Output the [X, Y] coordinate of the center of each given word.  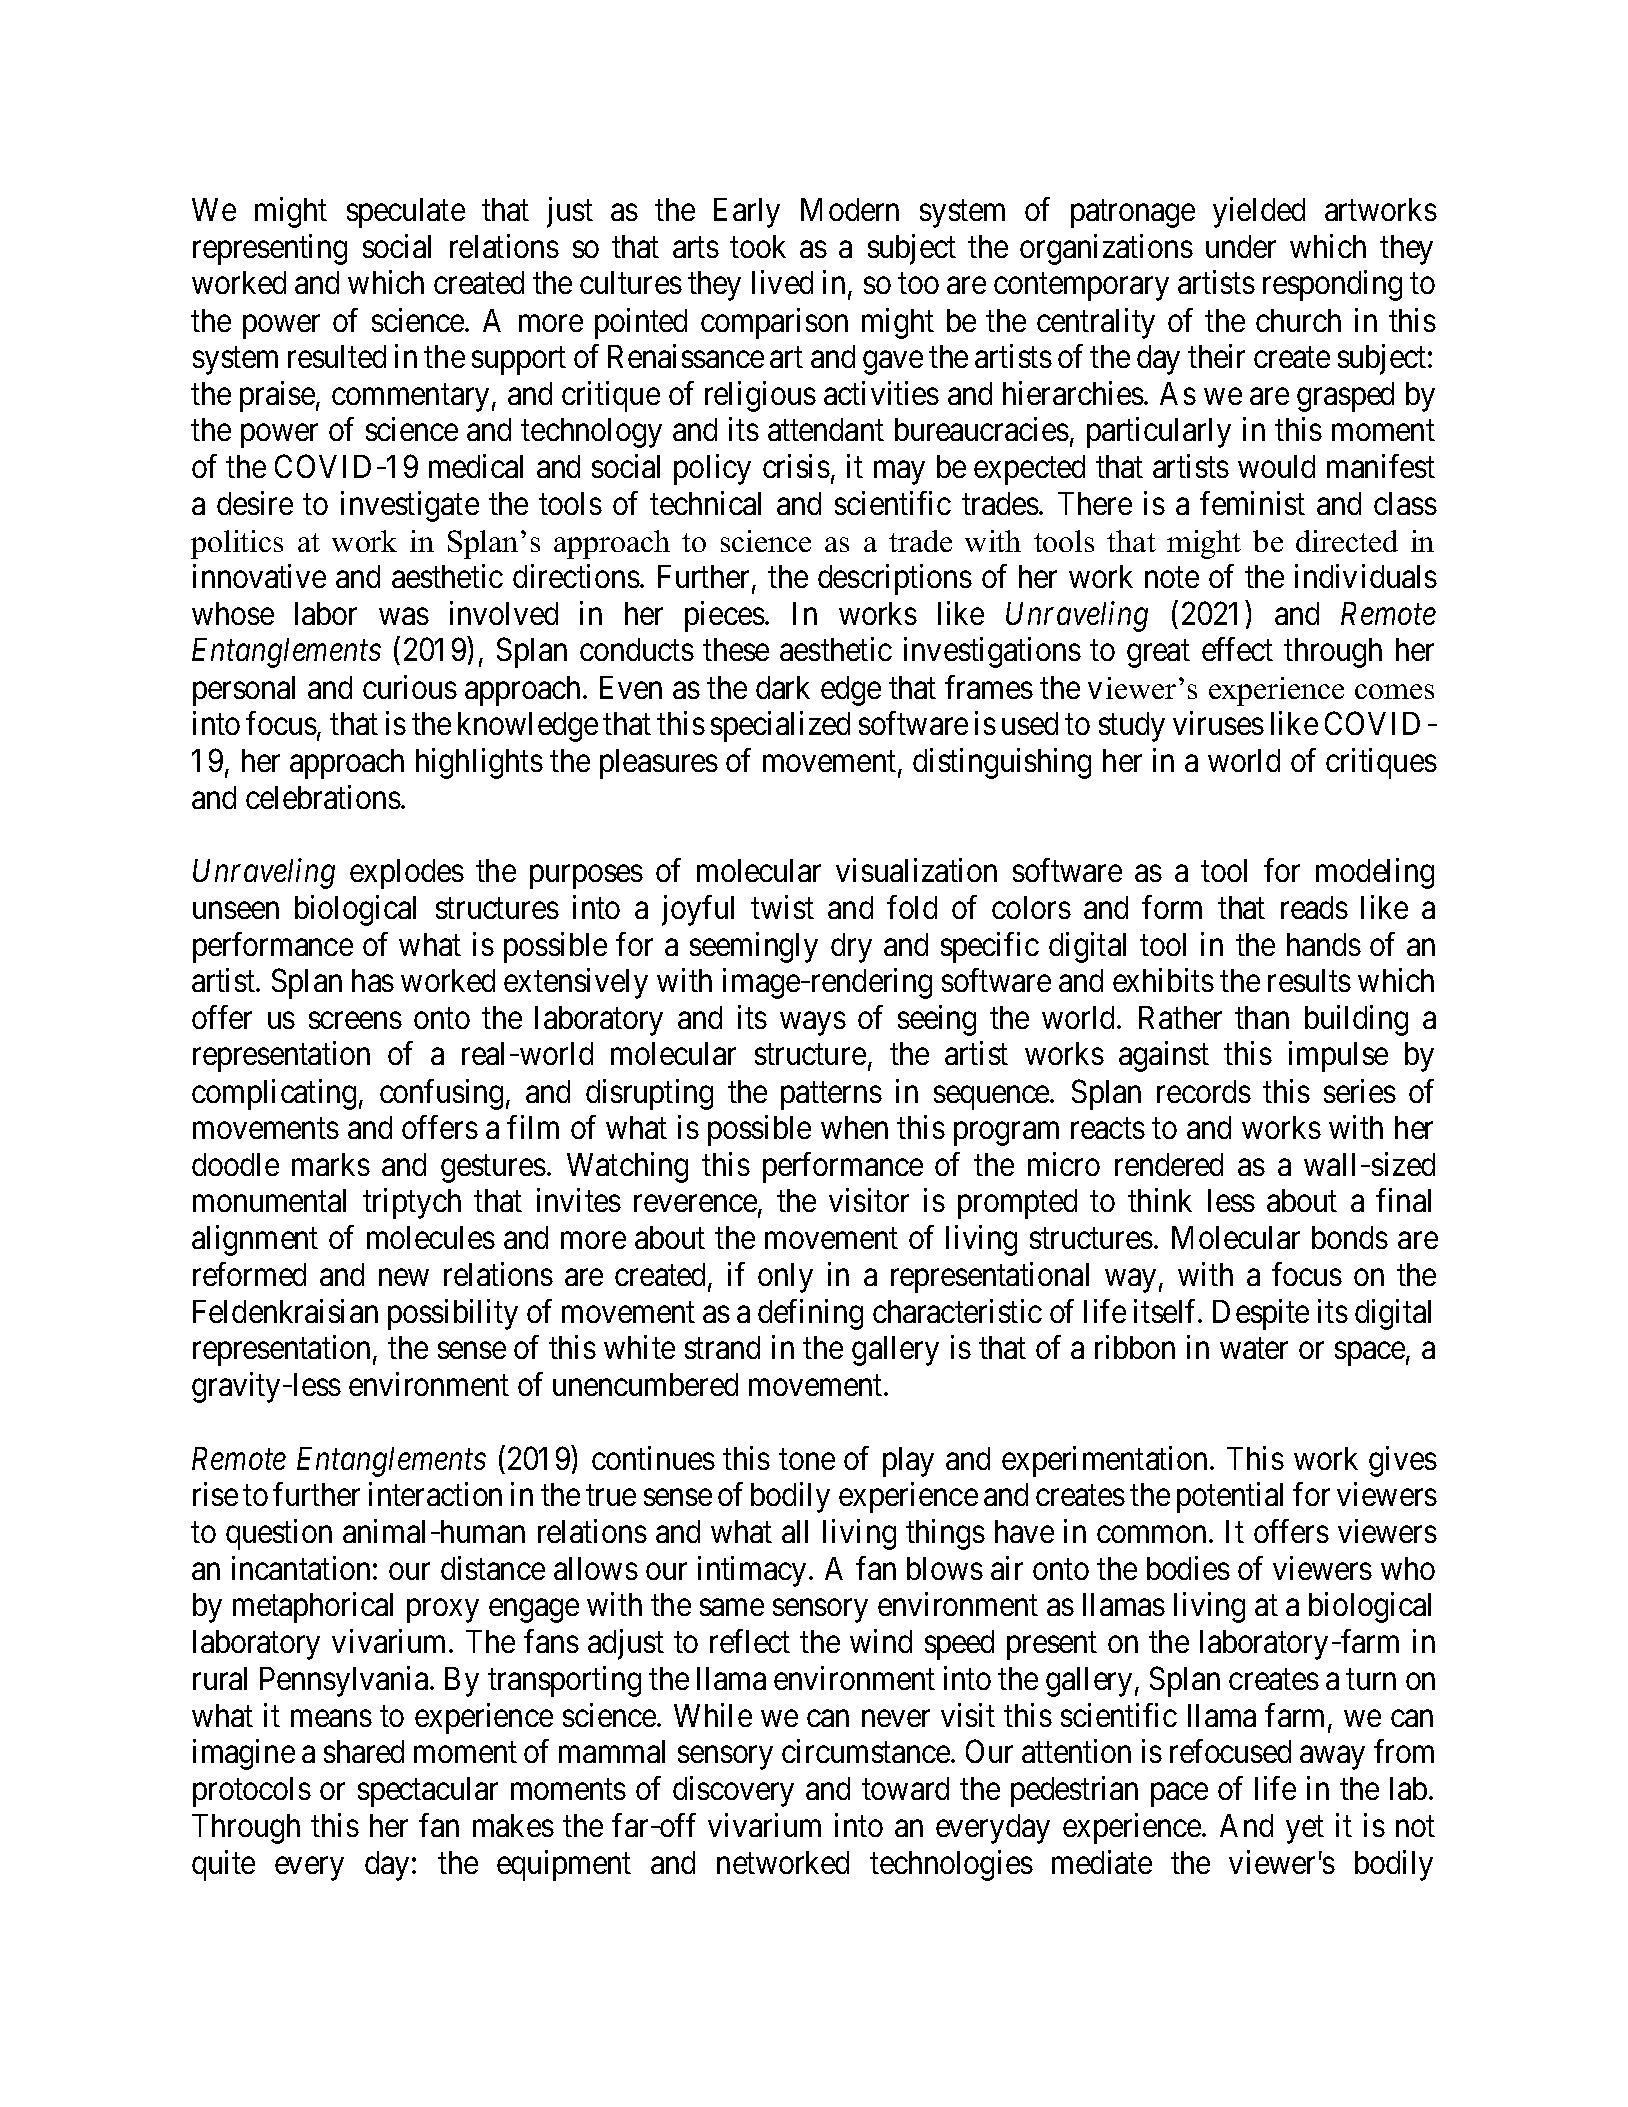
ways [813, 1024]
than [1262, 1017]
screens [355, 1020]
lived [782, 282]
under [1241, 246]
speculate [406, 213]
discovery [733, 1791]
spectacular [428, 1792]
